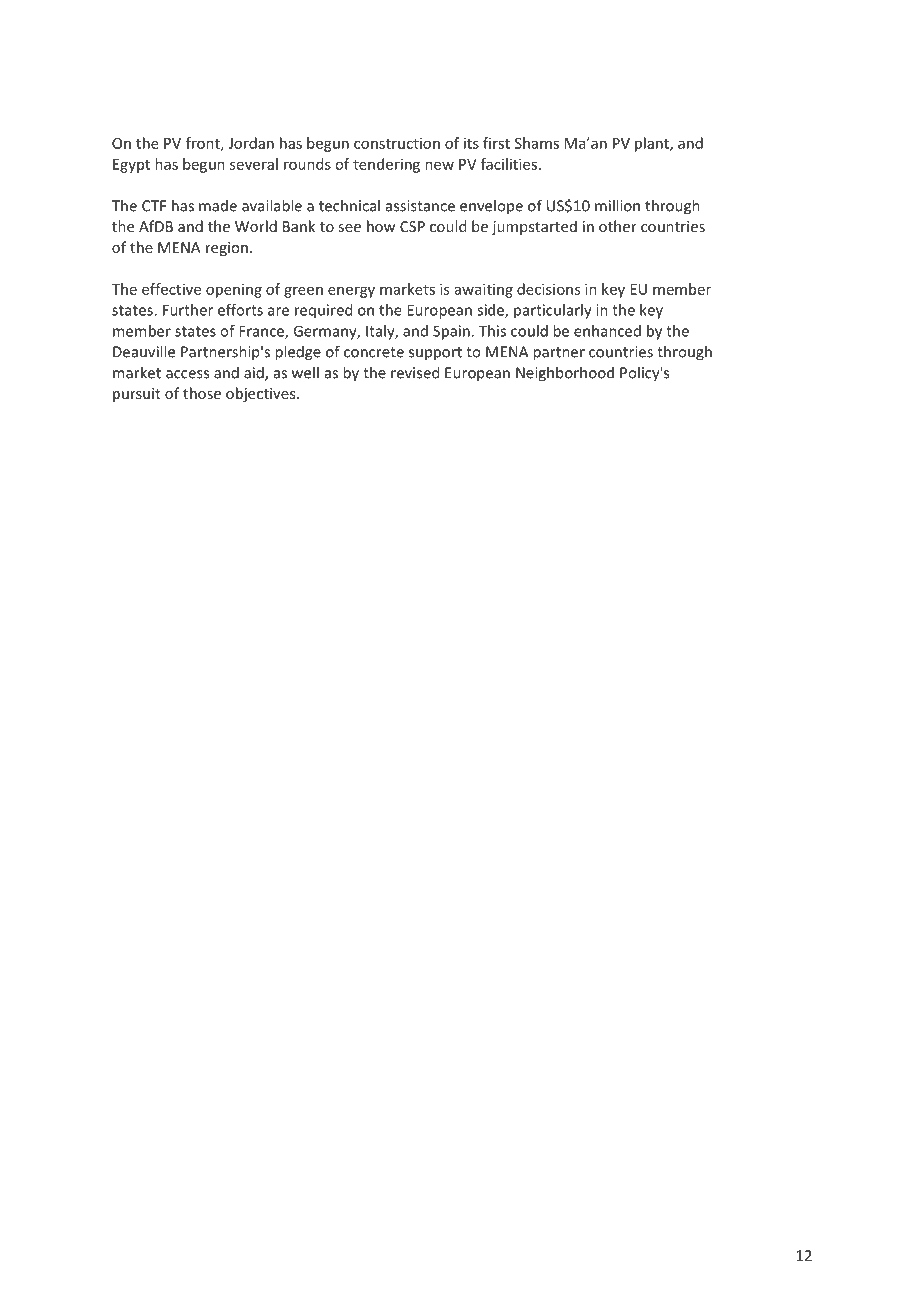  I want to click on Shams, so click(537, 143).
